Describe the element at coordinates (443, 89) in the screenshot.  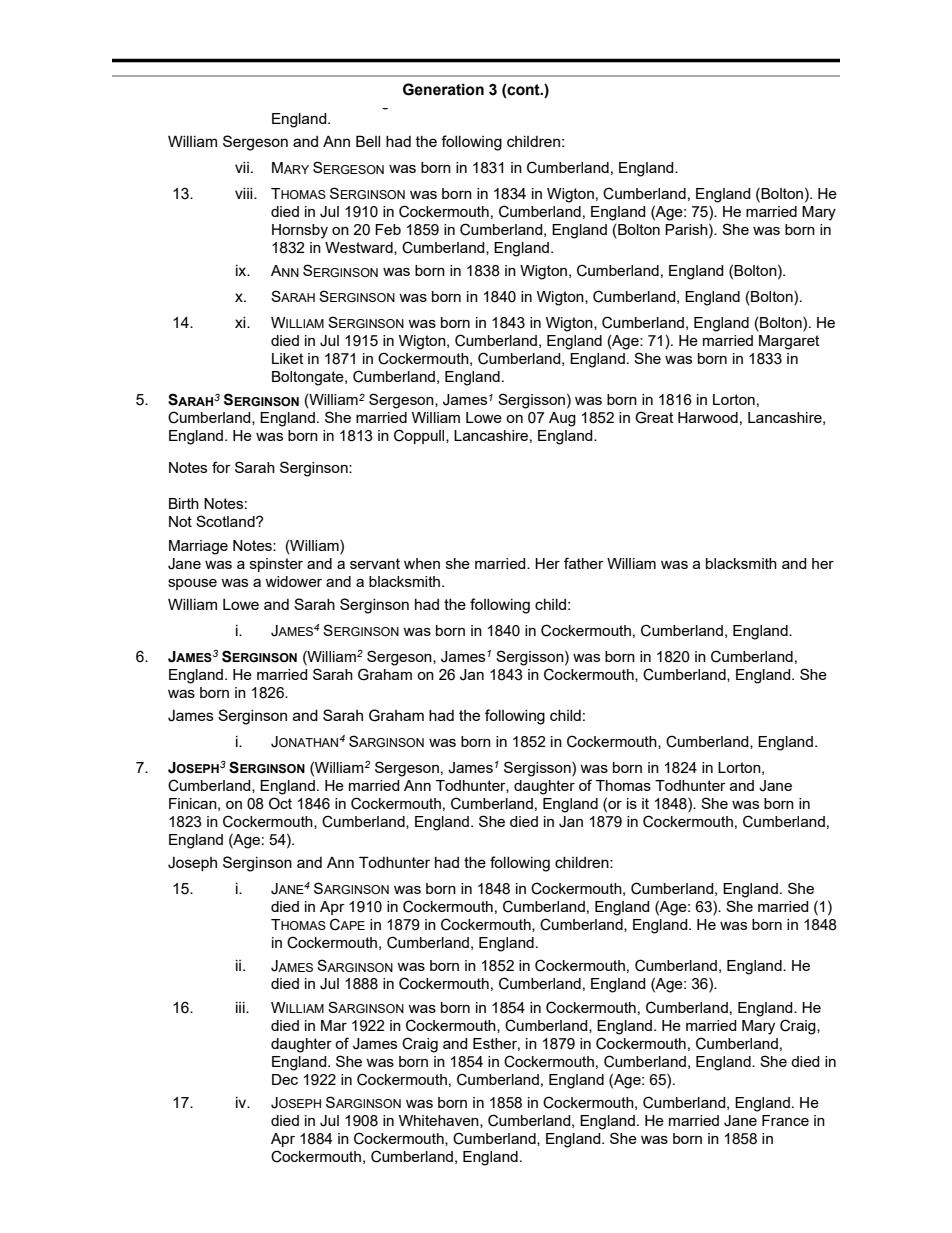
I see `Generation` at that location.
